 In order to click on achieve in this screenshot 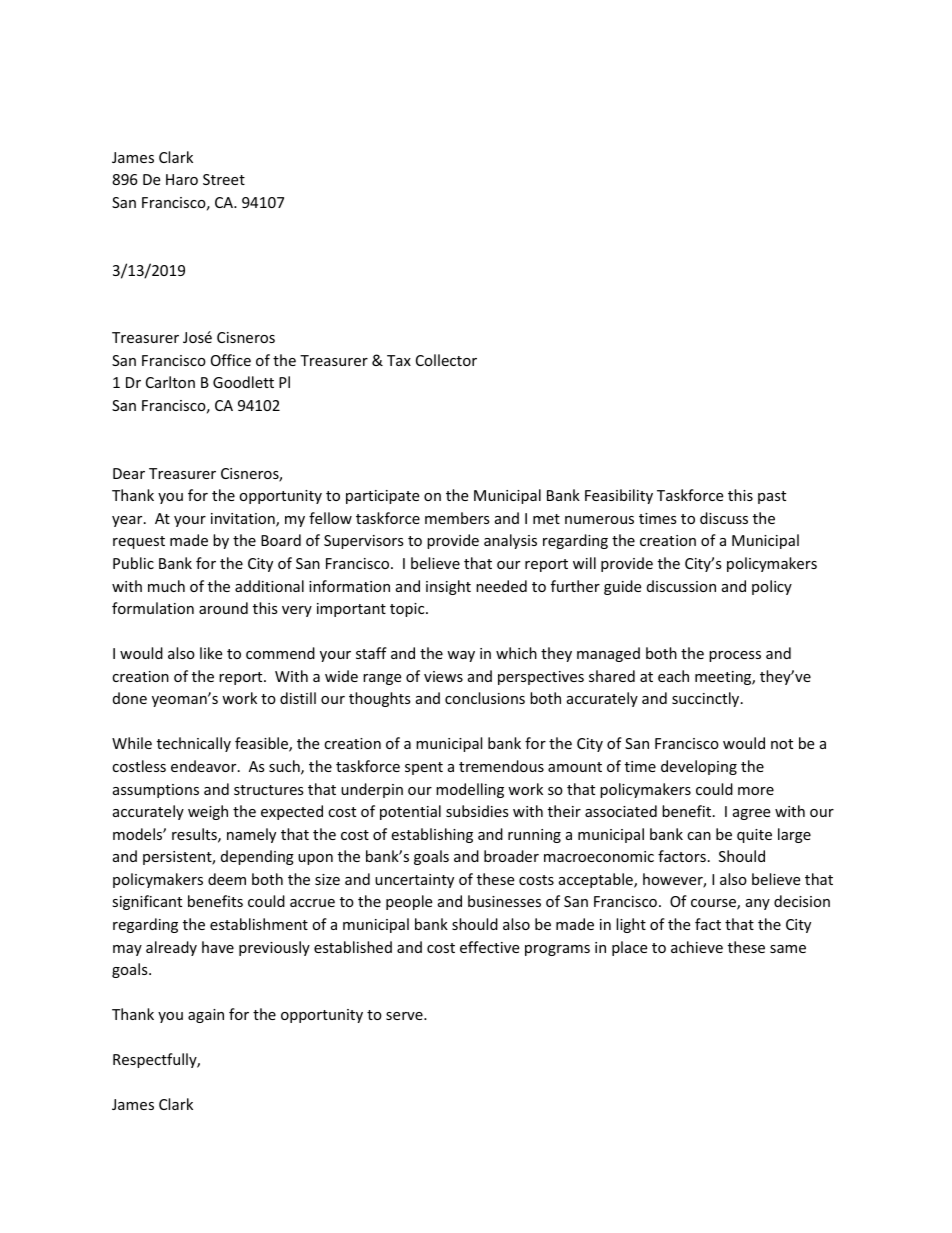, I will do `click(697, 947)`.
